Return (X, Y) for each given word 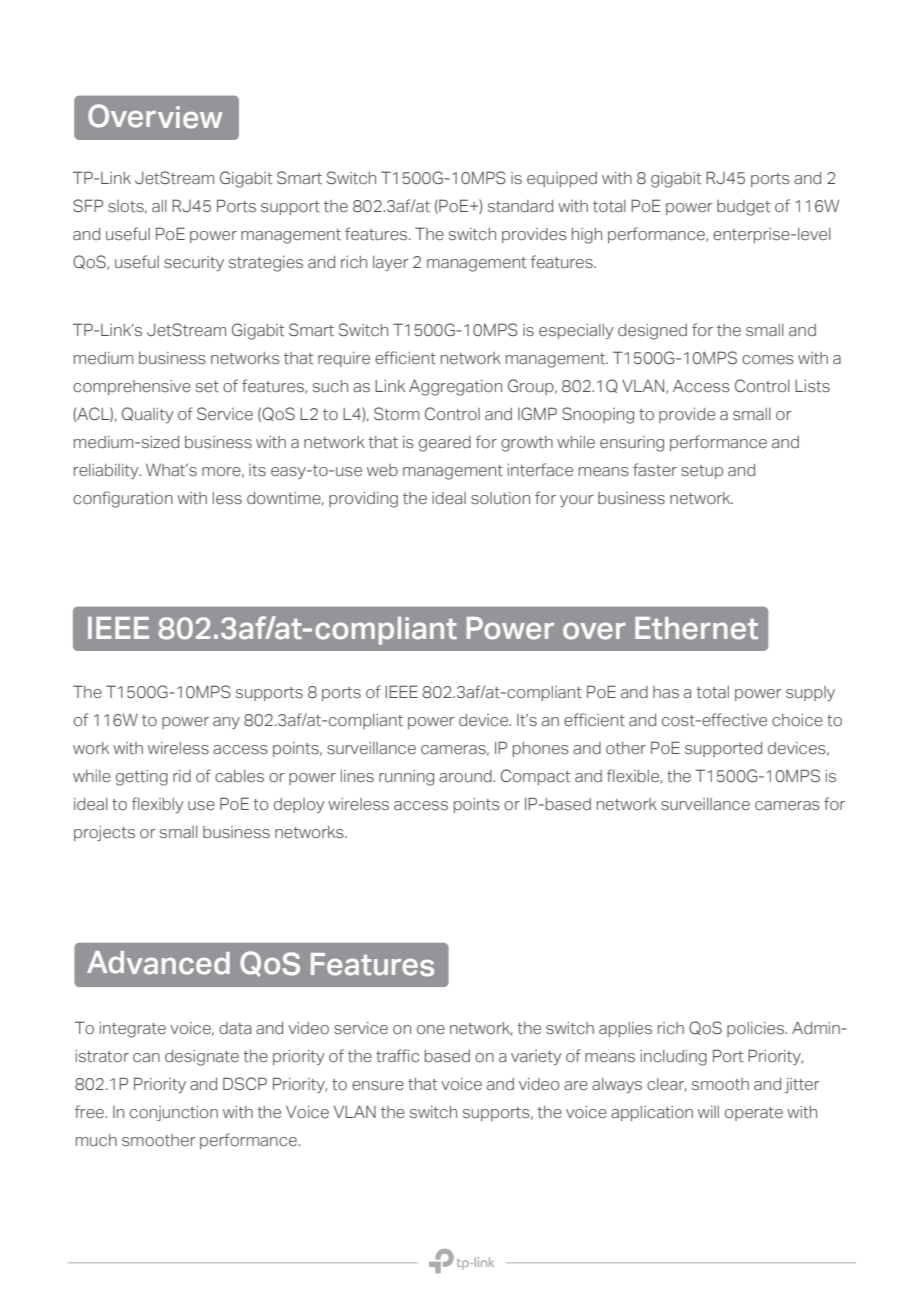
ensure (378, 1085)
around (466, 776)
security (194, 263)
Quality (147, 415)
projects (104, 833)
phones (541, 749)
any (226, 723)
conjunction (174, 1113)
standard (520, 206)
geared (445, 444)
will (708, 1112)
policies (757, 1029)
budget (743, 208)
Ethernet (696, 628)
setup (702, 472)
